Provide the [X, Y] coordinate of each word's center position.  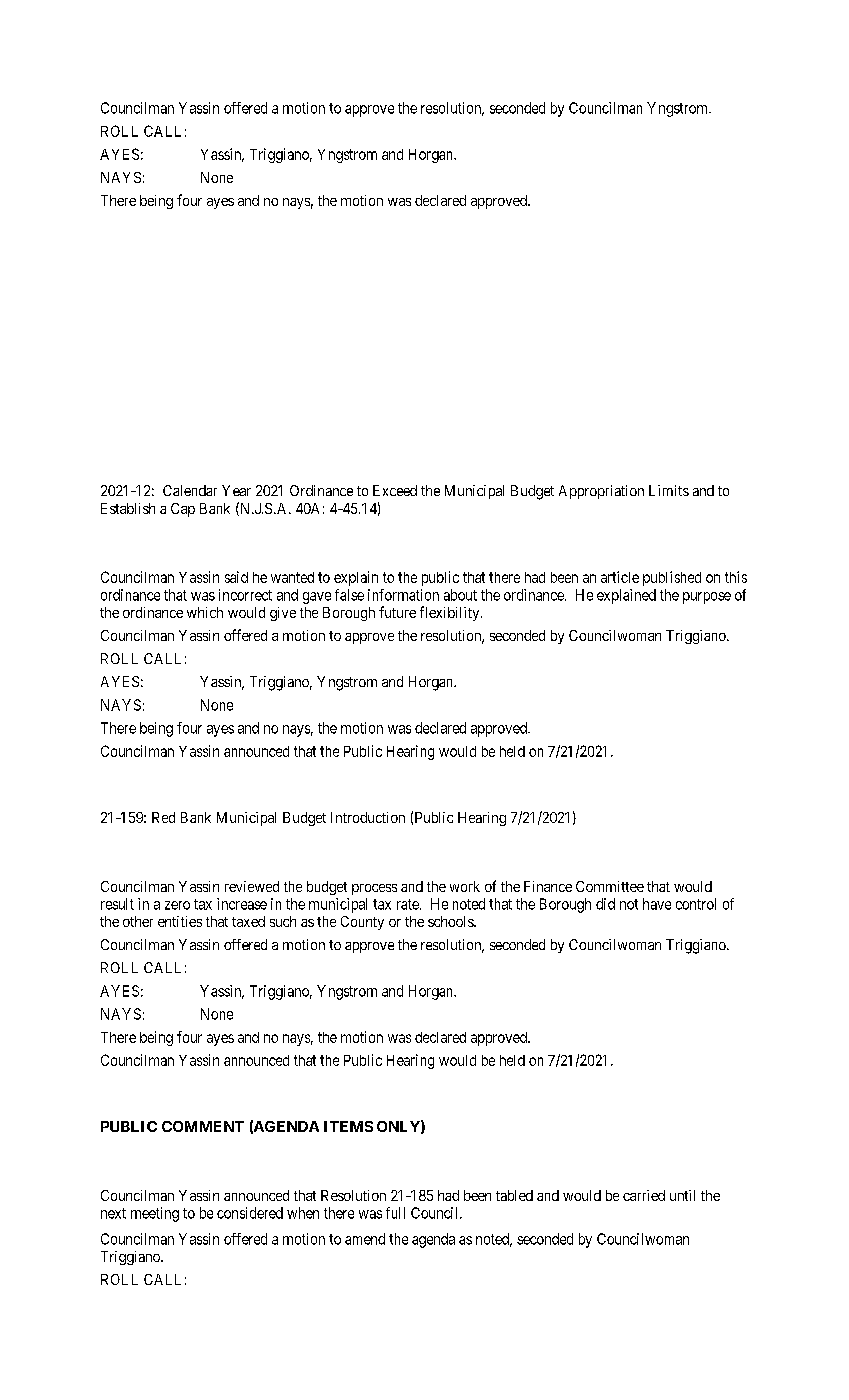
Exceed [395, 490]
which [205, 612]
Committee [610, 886]
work [465, 886]
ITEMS [348, 1126]
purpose [707, 598]
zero [177, 905]
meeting [155, 1214]
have [657, 904]
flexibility [451, 613]
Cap [183, 510]
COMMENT [203, 1126]
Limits [669, 490]
